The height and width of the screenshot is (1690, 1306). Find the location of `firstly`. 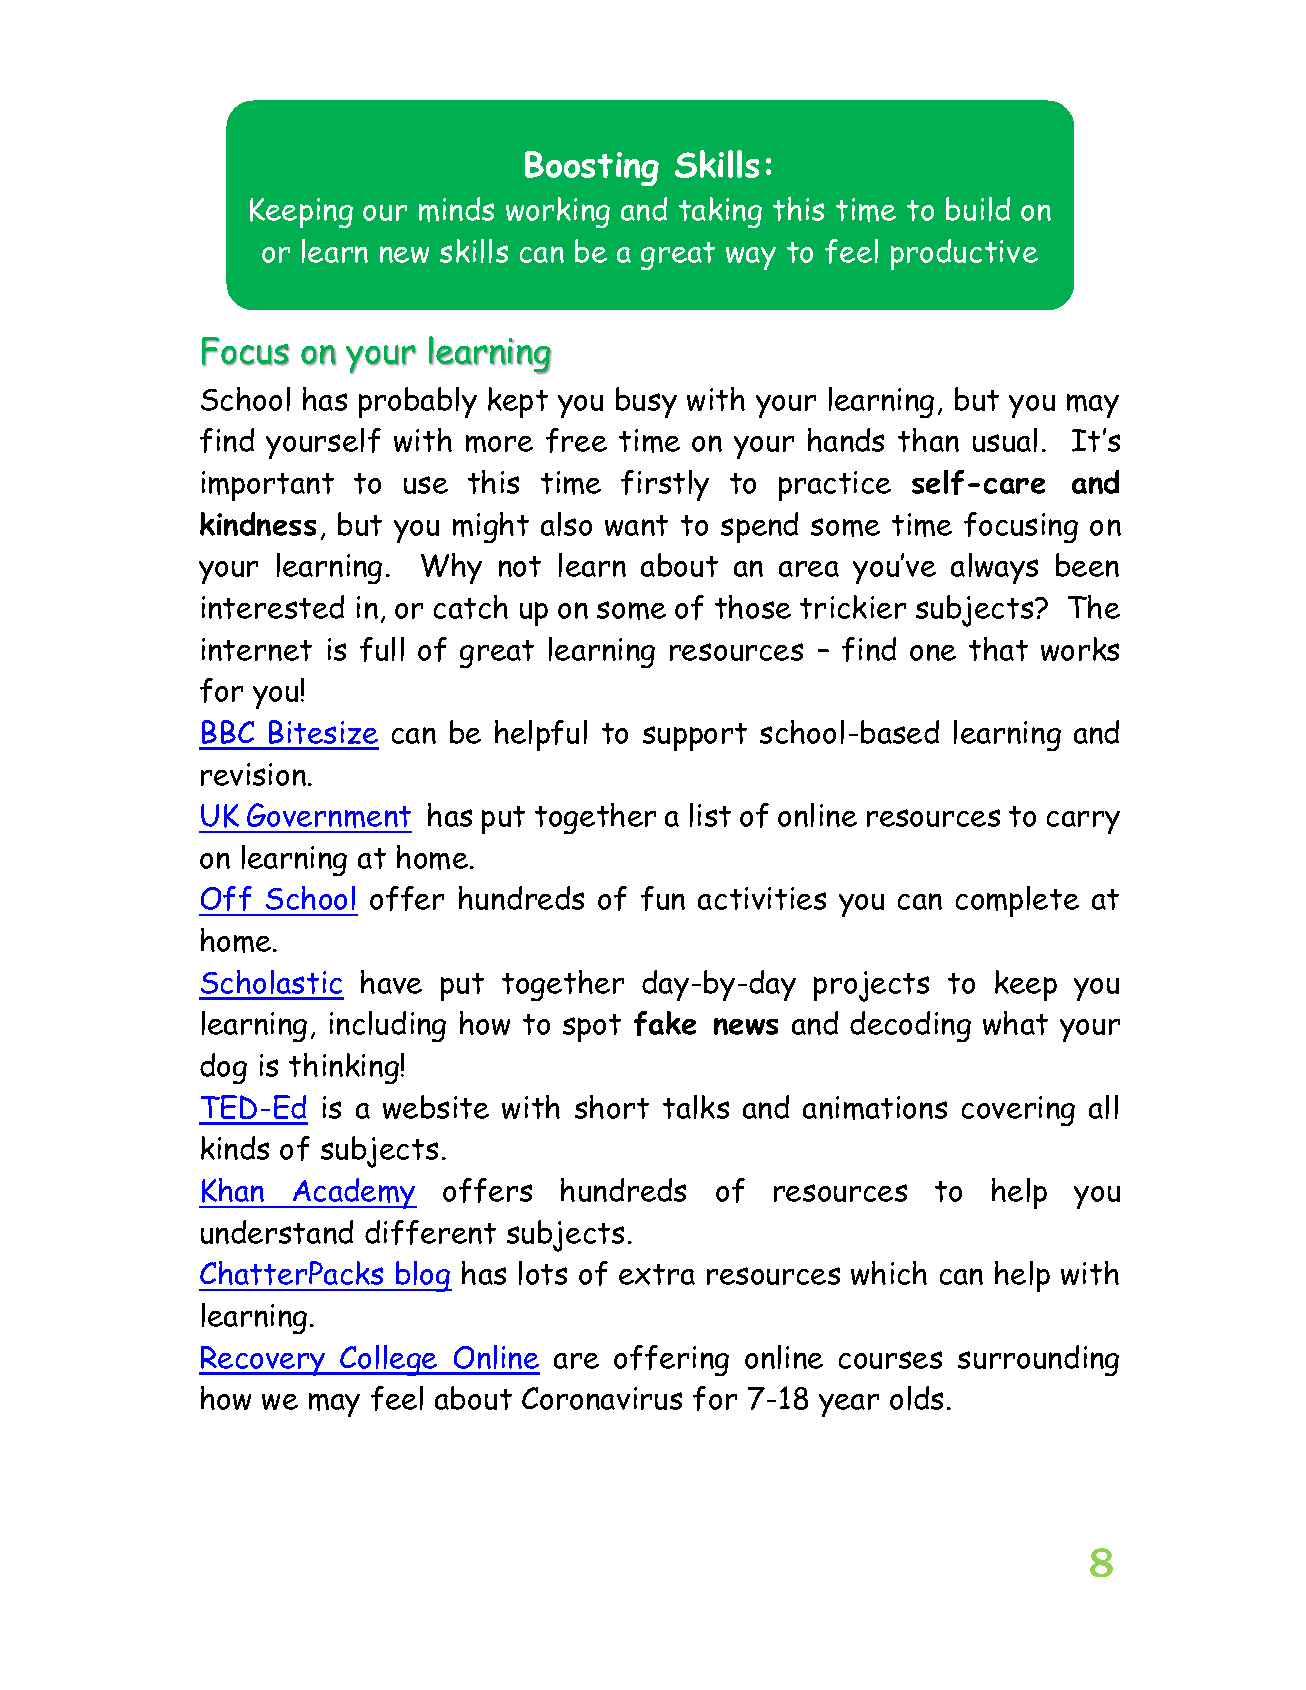

firstly is located at coordinates (665, 485).
